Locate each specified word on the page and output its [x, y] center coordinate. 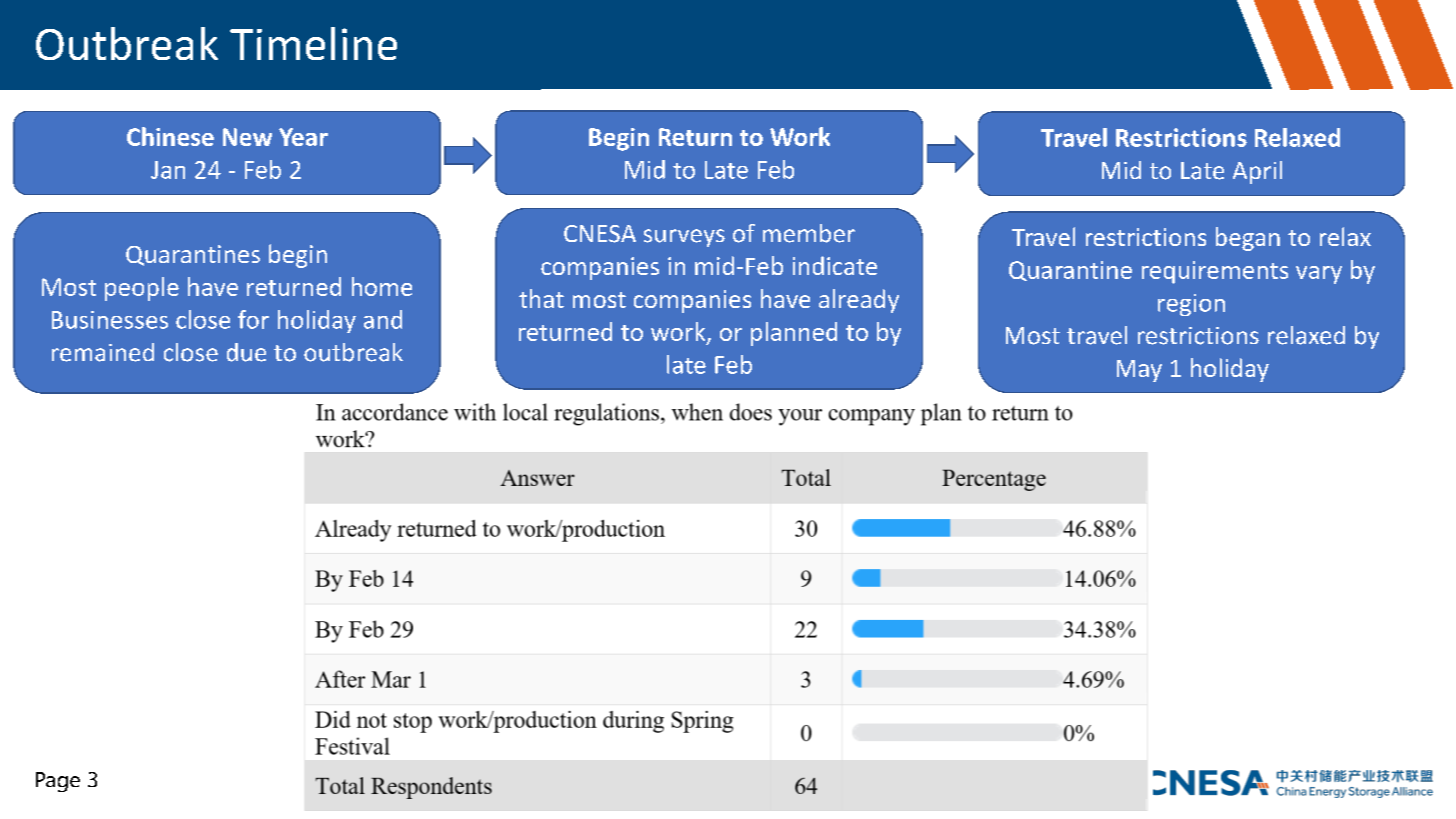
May [1139, 371]
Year [303, 137]
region [1191, 305]
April [1257, 172]
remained [103, 352]
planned [794, 334]
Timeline [313, 43]
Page [58, 782]
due [246, 352]
